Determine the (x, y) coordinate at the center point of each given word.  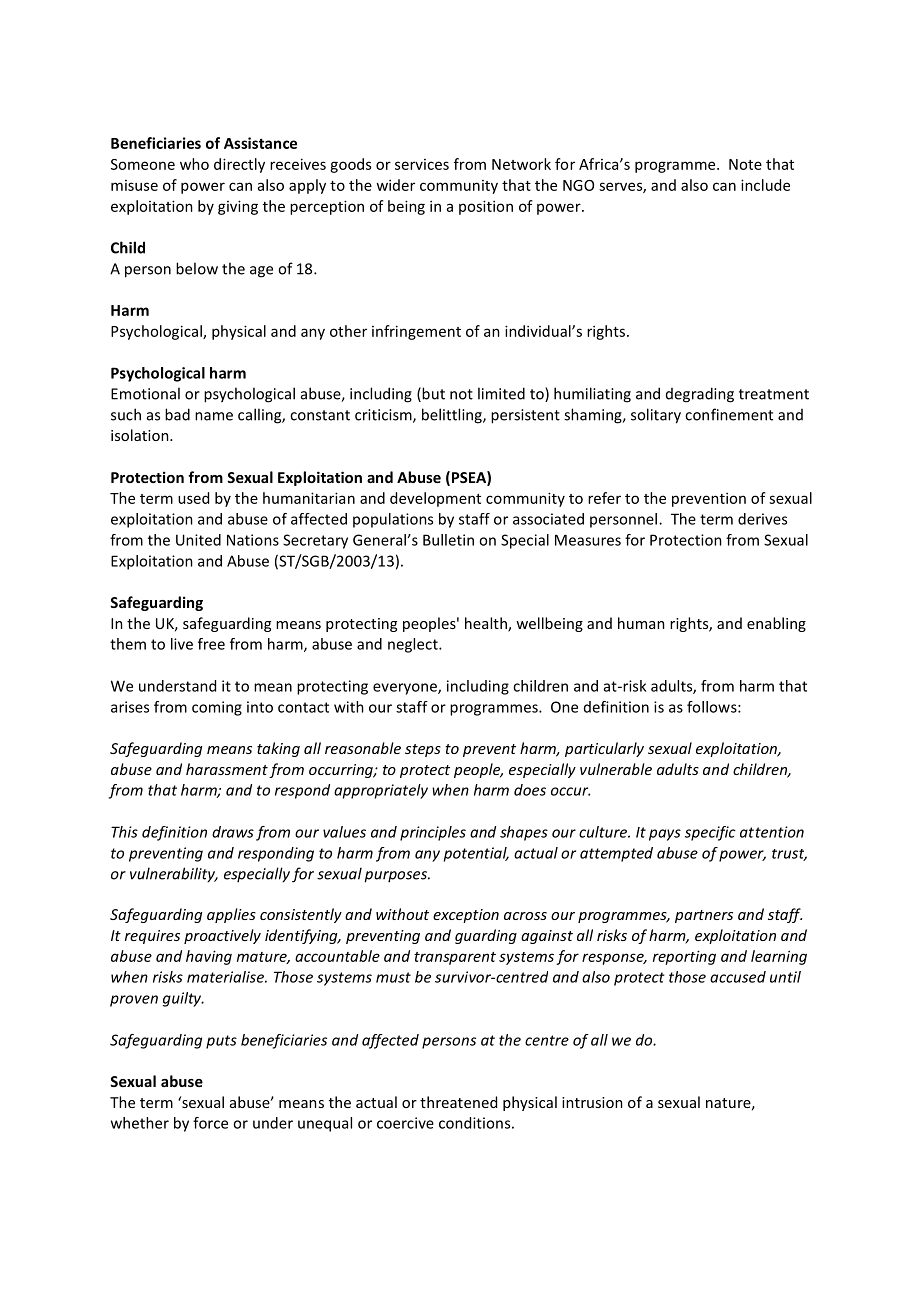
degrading (700, 395)
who (194, 164)
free (211, 644)
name (214, 416)
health (487, 624)
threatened (458, 1102)
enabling (776, 624)
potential (476, 854)
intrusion (592, 1102)
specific (710, 833)
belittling (453, 416)
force (210, 1123)
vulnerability (173, 875)
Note (745, 164)
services (422, 164)
